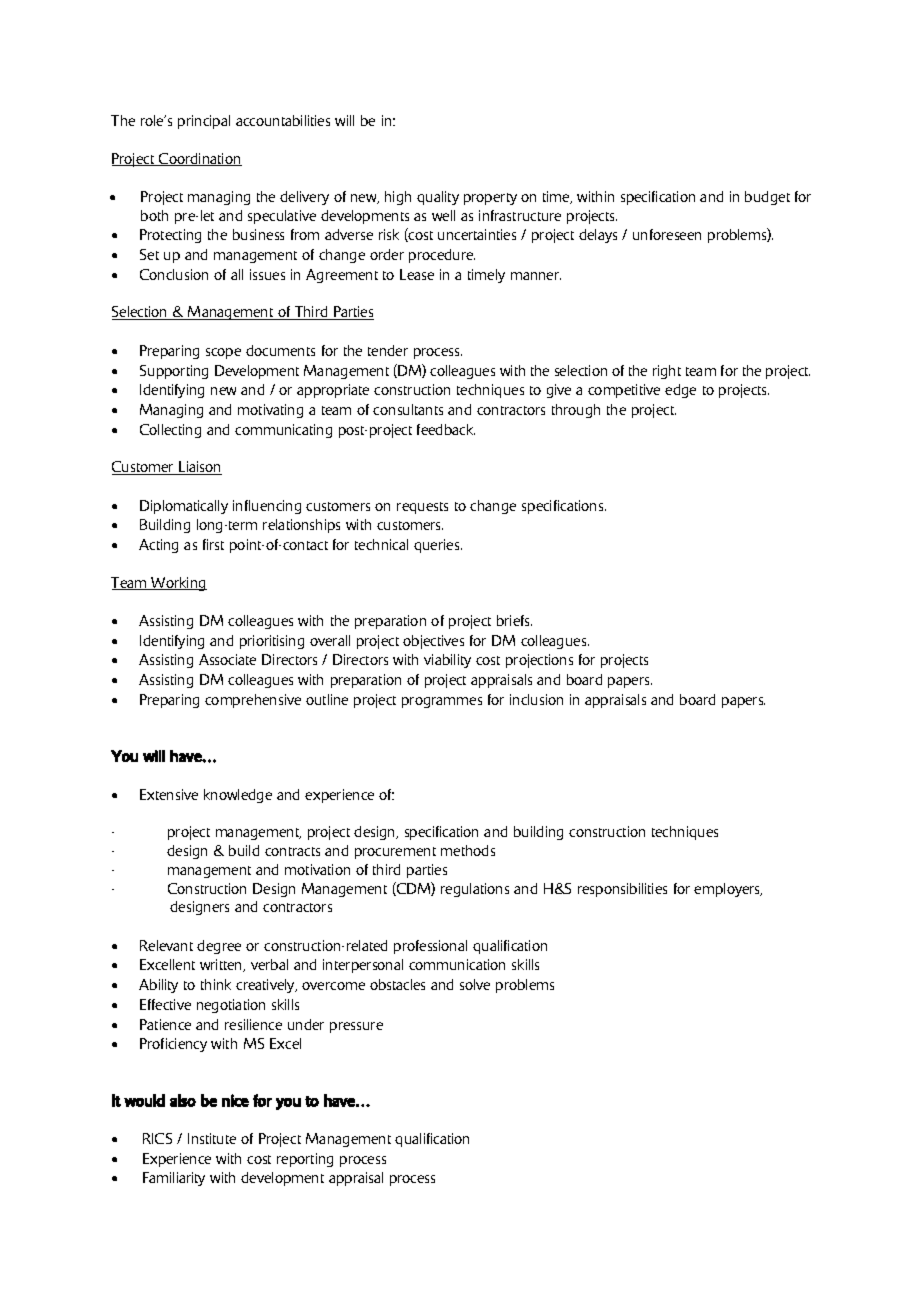 This screenshot has height=1308, width=924. What do you see at coordinates (199, 159) in the screenshot?
I see `Coordination` at bounding box center [199, 159].
